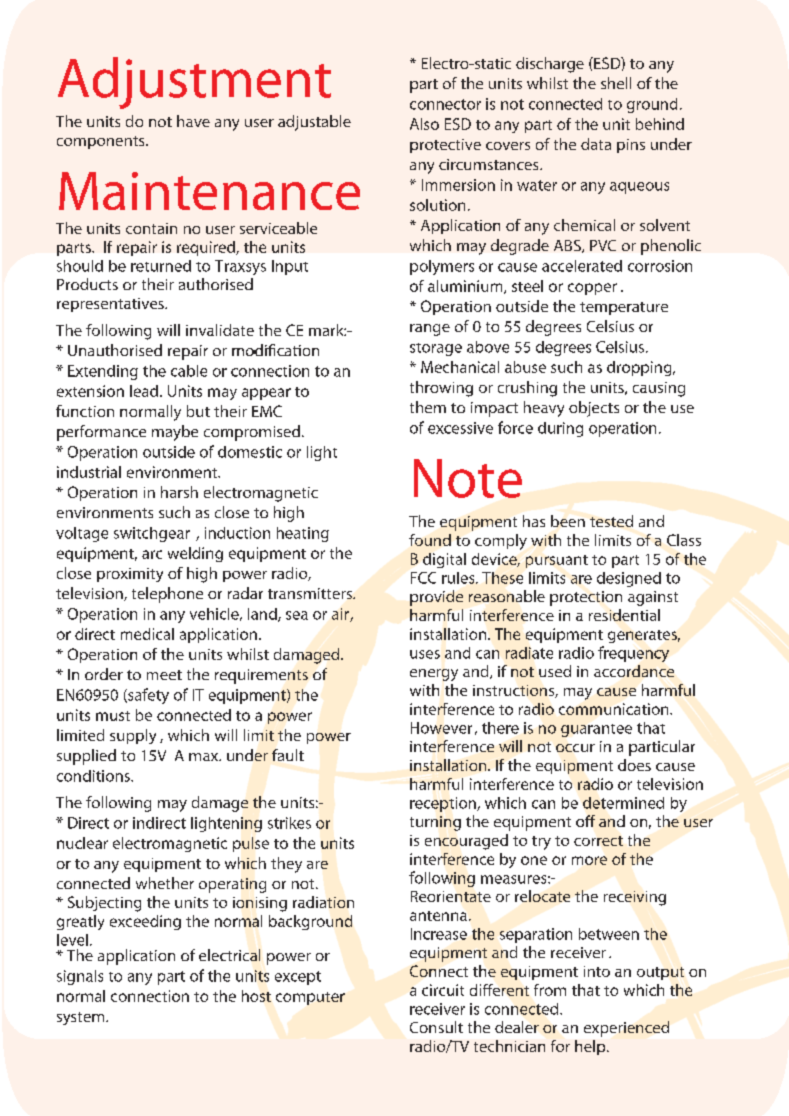  What do you see at coordinates (194, 83) in the screenshot?
I see `Adjustment` at bounding box center [194, 83].
